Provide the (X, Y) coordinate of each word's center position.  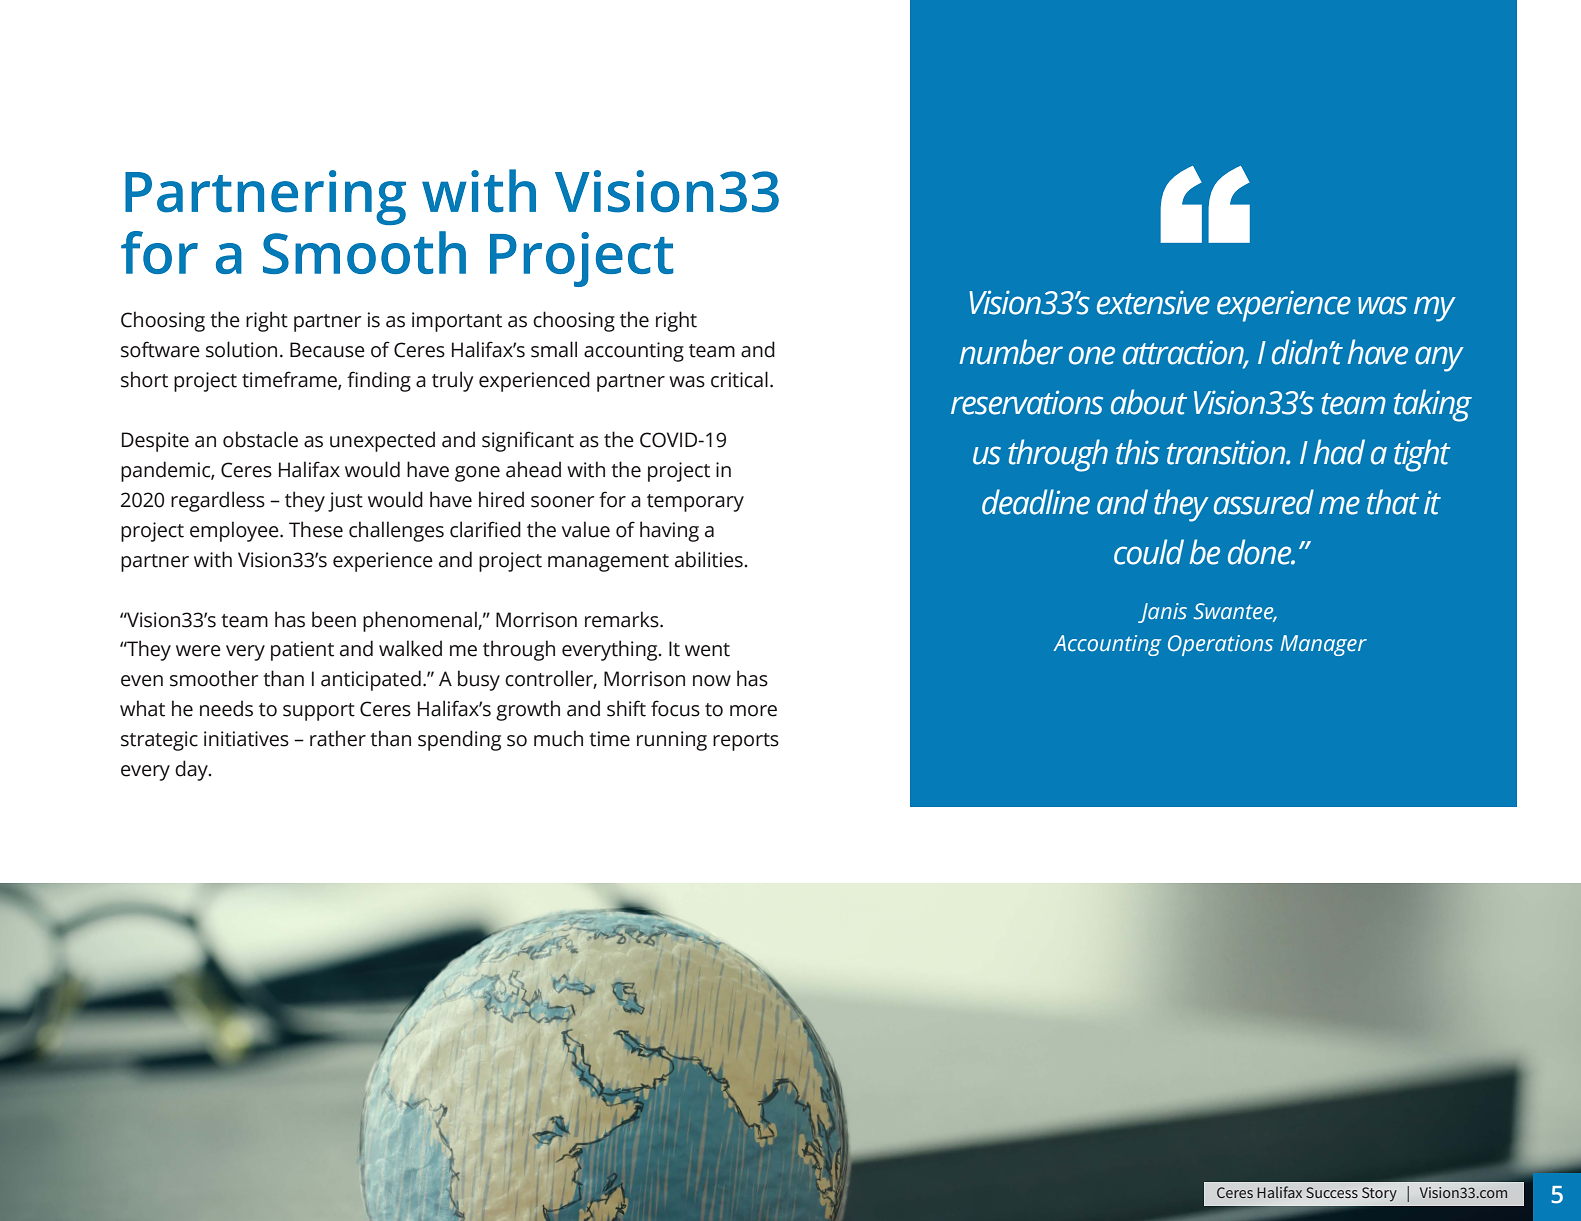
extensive (1153, 302)
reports (746, 742)
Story (1379, 1194)
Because (327, 350)
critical (739, 379)
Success (1332, 1192)
